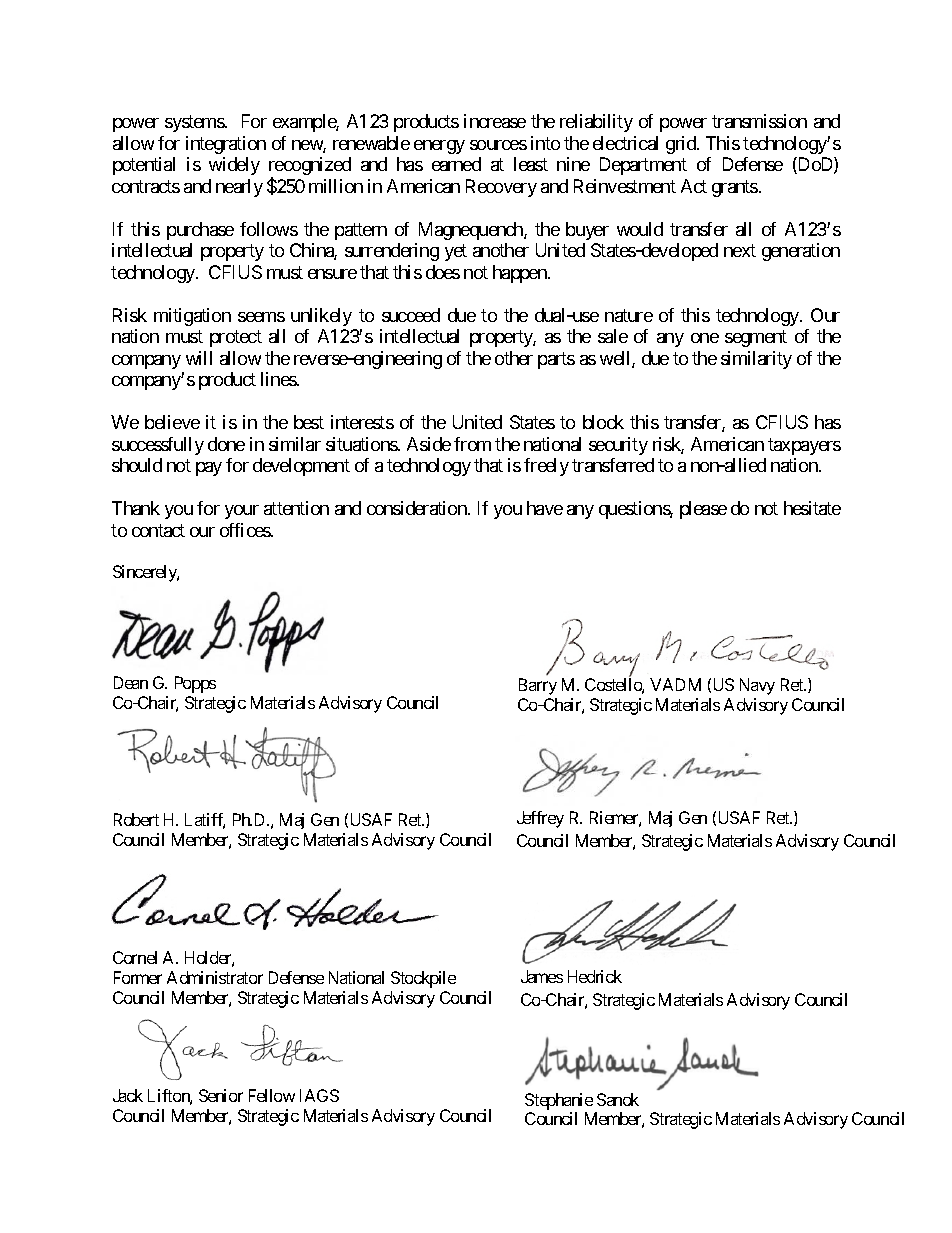 Image resolution: width=952 pixels, height=1233 pixels. I want to click on Robert, so click(136, 819).
